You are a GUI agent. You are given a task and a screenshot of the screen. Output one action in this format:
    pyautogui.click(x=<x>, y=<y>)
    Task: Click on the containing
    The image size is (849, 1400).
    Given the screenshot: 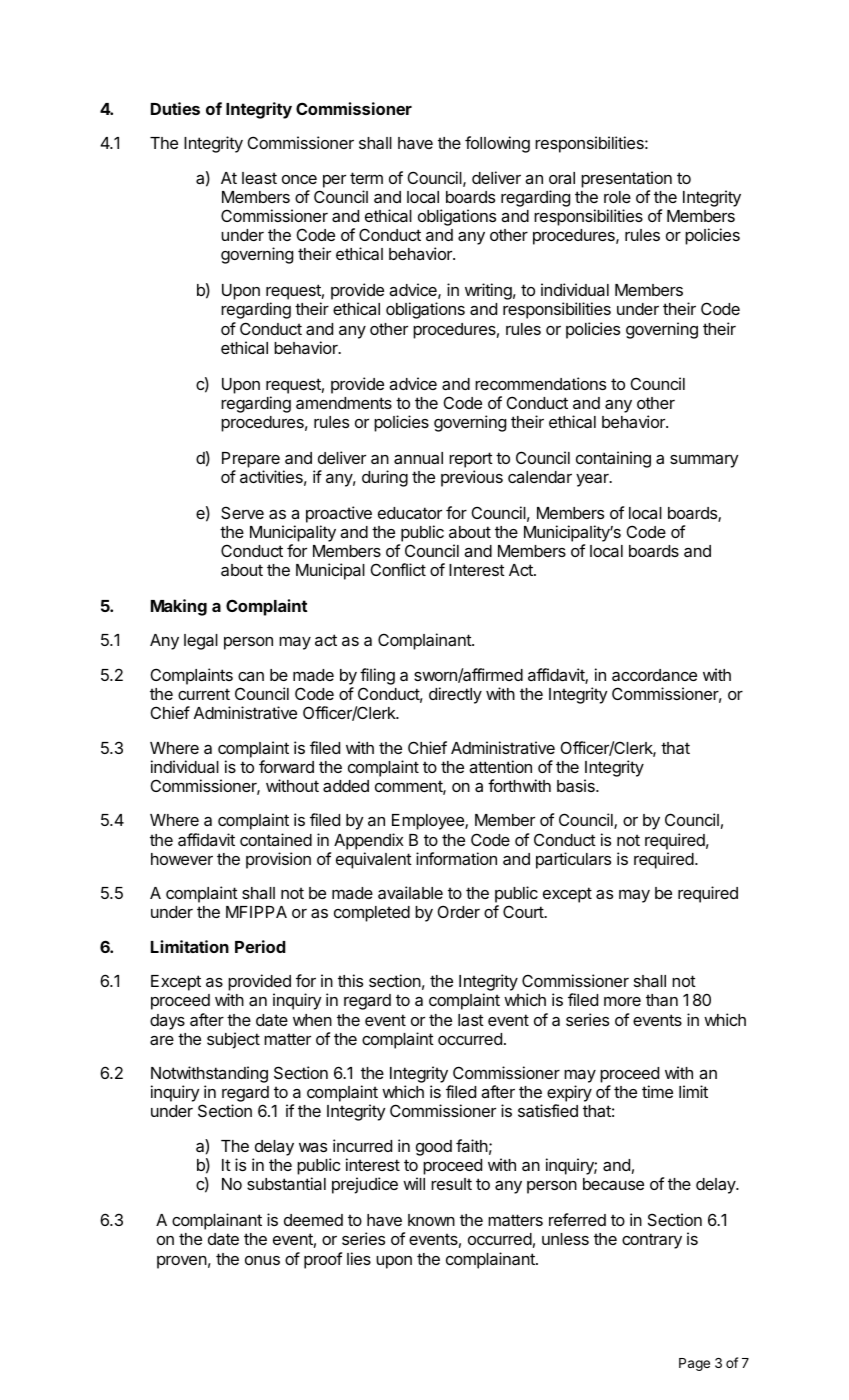 What is the action you would take?
    pyautogui.click(x=613, y=459)
